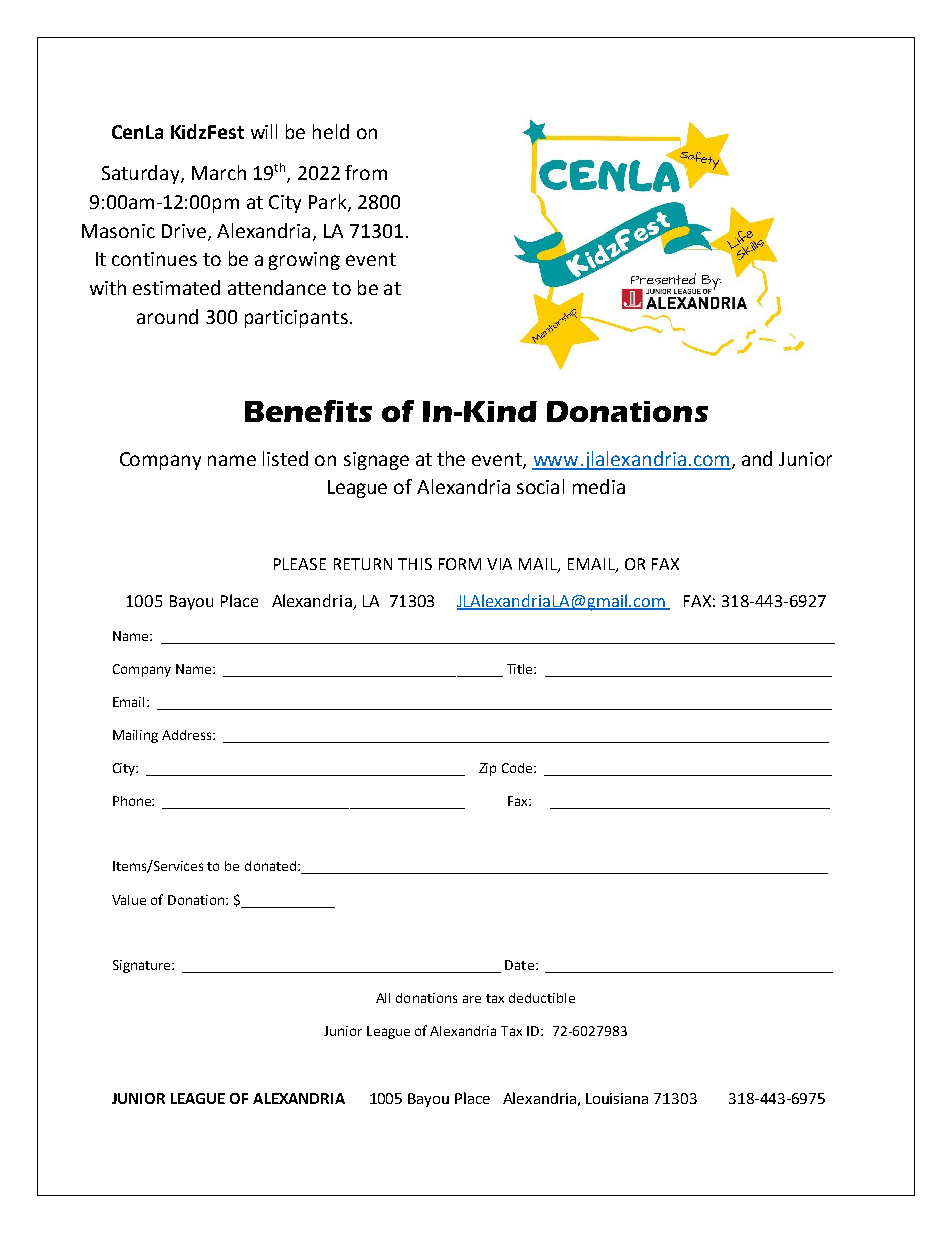 The image size is (952, 1233). Describe the element at coordinates (331, 131) in the image. I see `held` at that location.
